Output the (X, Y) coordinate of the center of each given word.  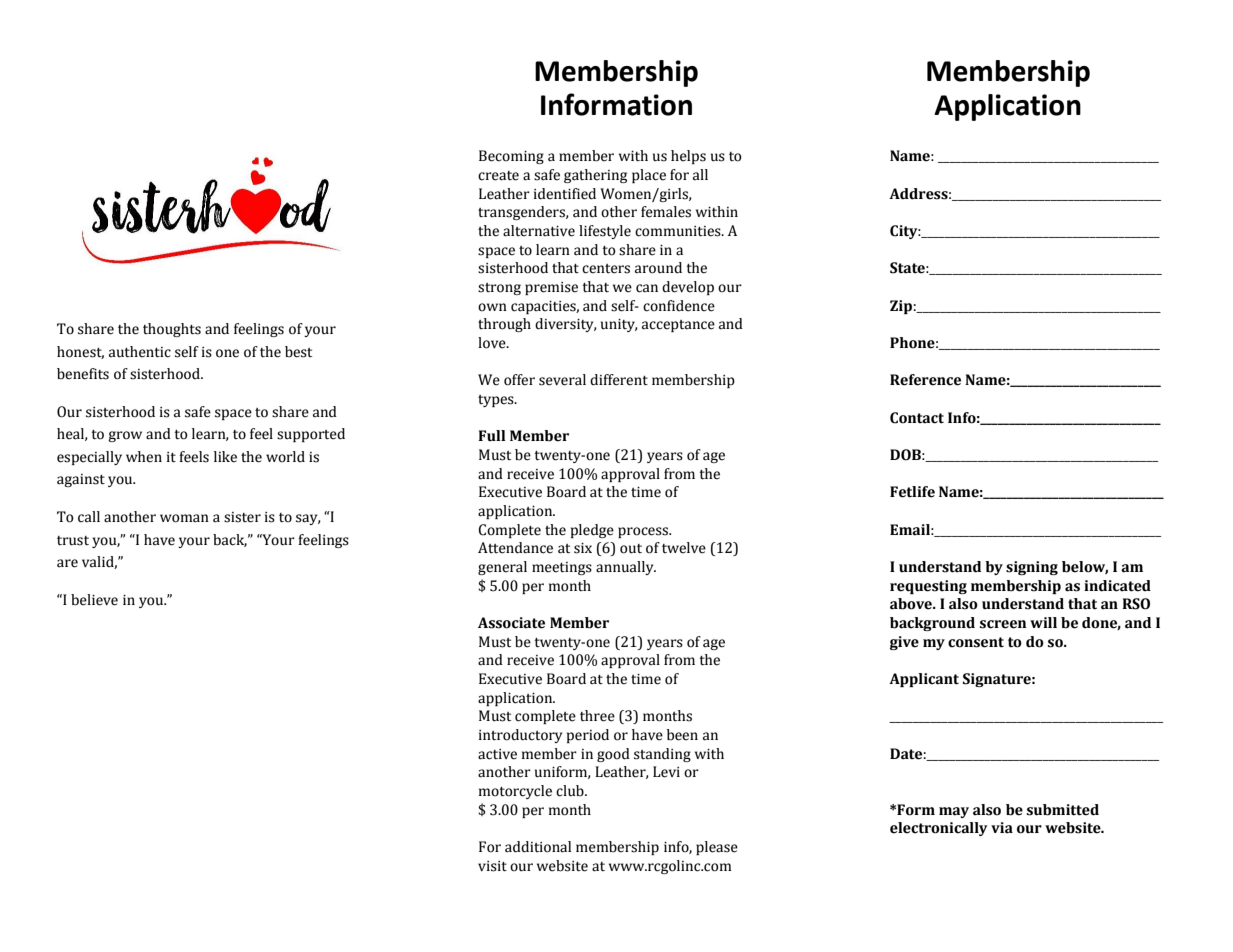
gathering (595, 176)
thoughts (172, 330)
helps (688, 157)
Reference (925, 380)
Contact (917, 418)
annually (626, 568)
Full (492, 435)
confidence (679, 306)
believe (94, 600)
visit (492, 866)
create (498, 176)
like (225, 457)
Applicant (924, 680)
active (497, 754)
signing (1032, 568)
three (597, 716)
